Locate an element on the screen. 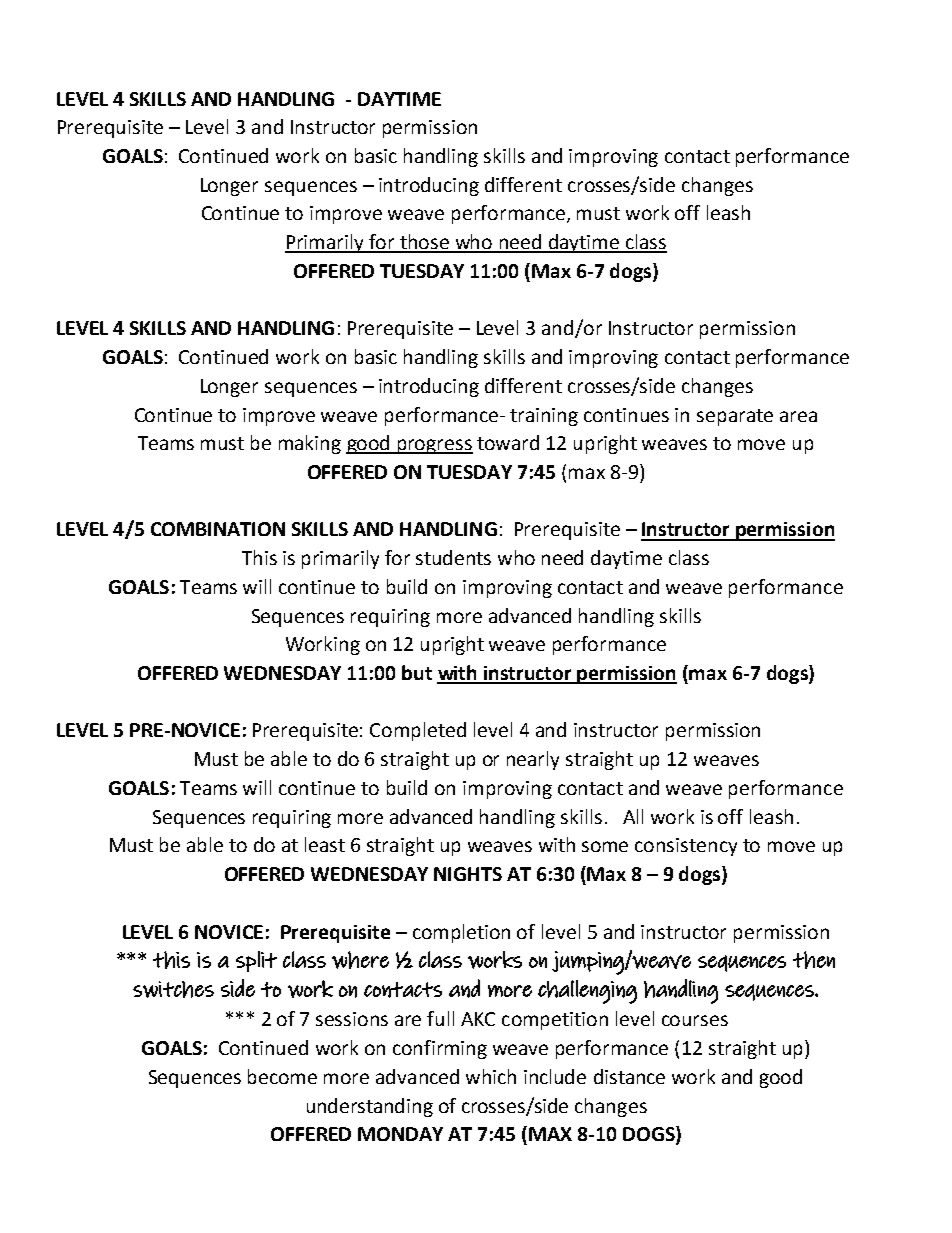 The height and width of the screenshot is (1233, 952). toward is located at coordinates (508, 442).
